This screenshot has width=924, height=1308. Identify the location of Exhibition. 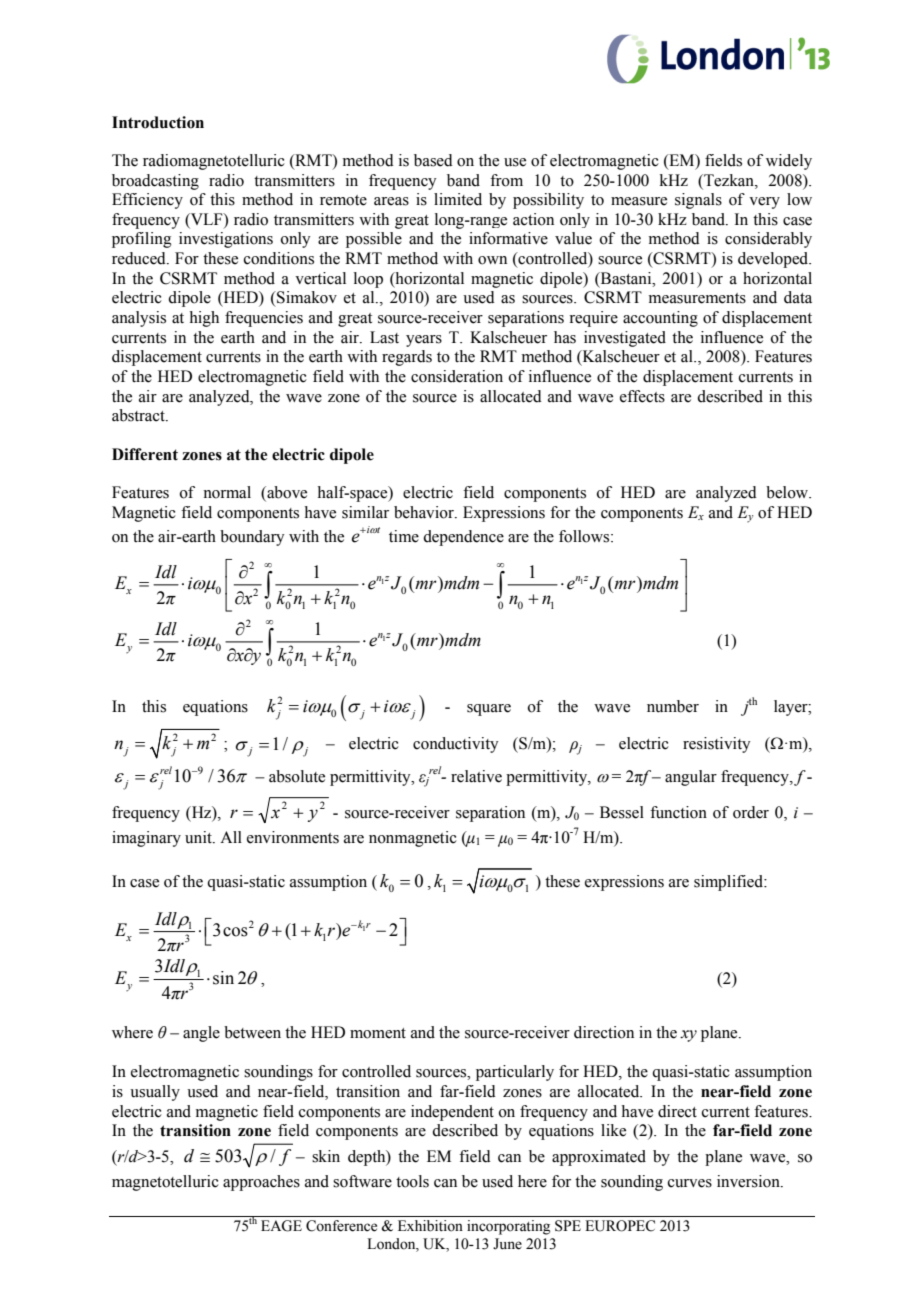
(430, 1226).
